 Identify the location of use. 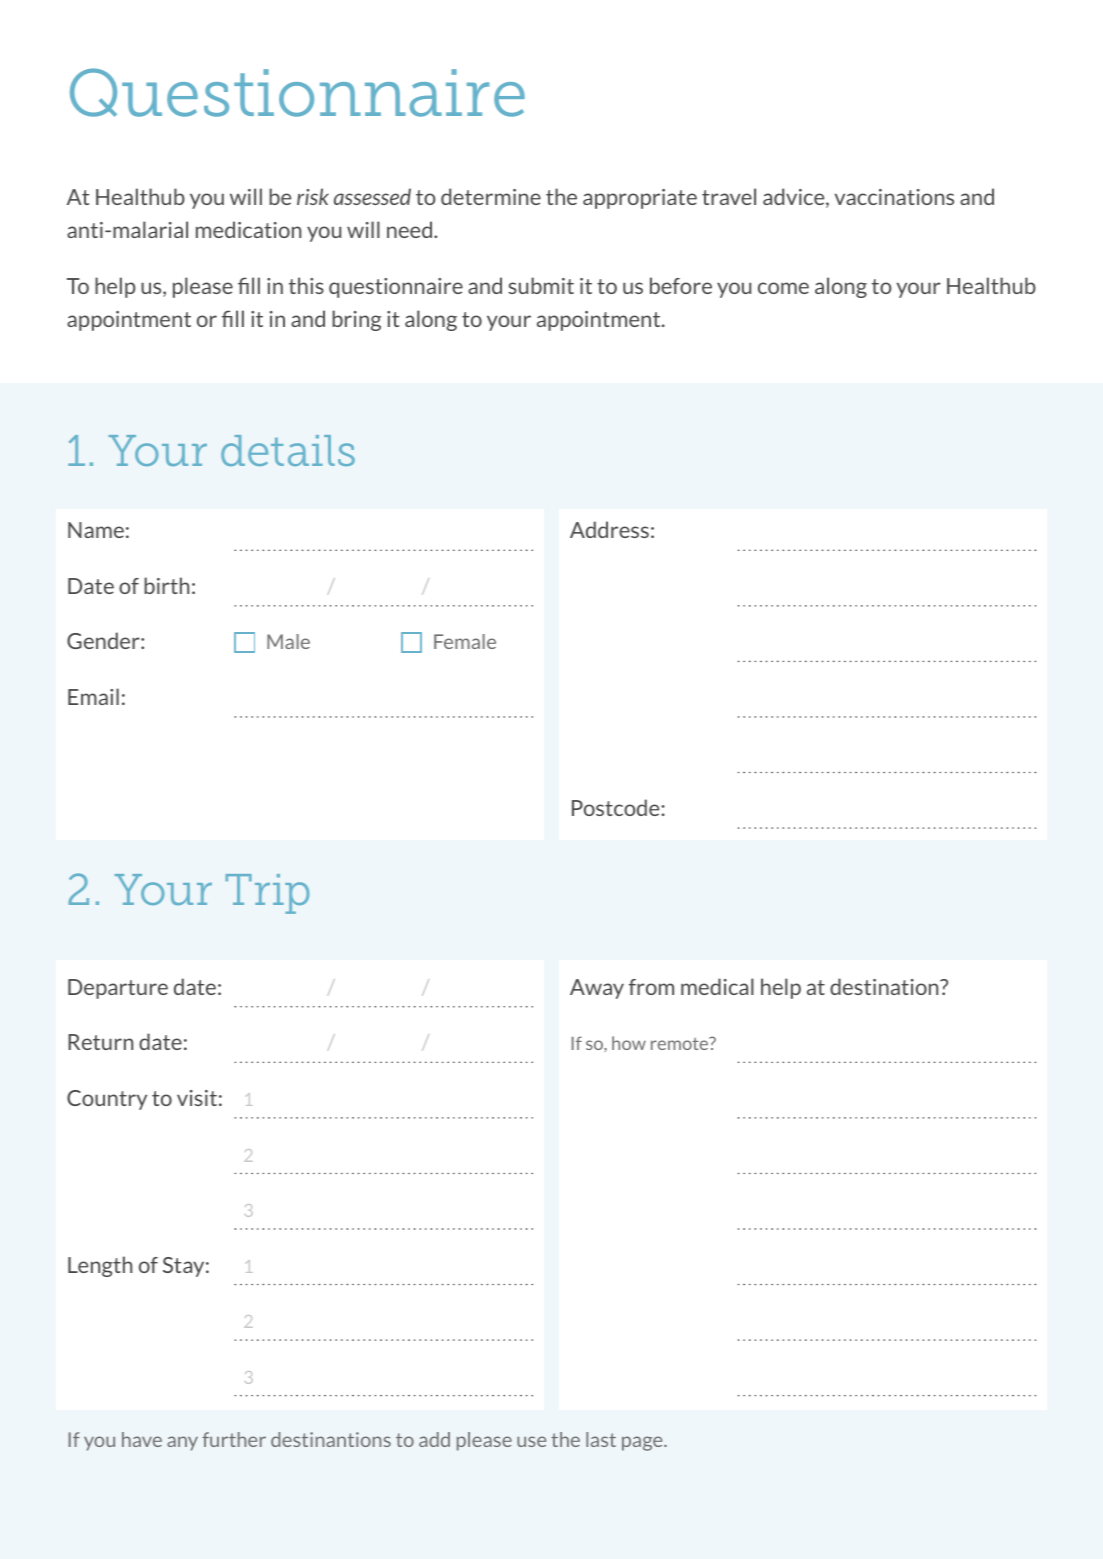
(531, 1441).
